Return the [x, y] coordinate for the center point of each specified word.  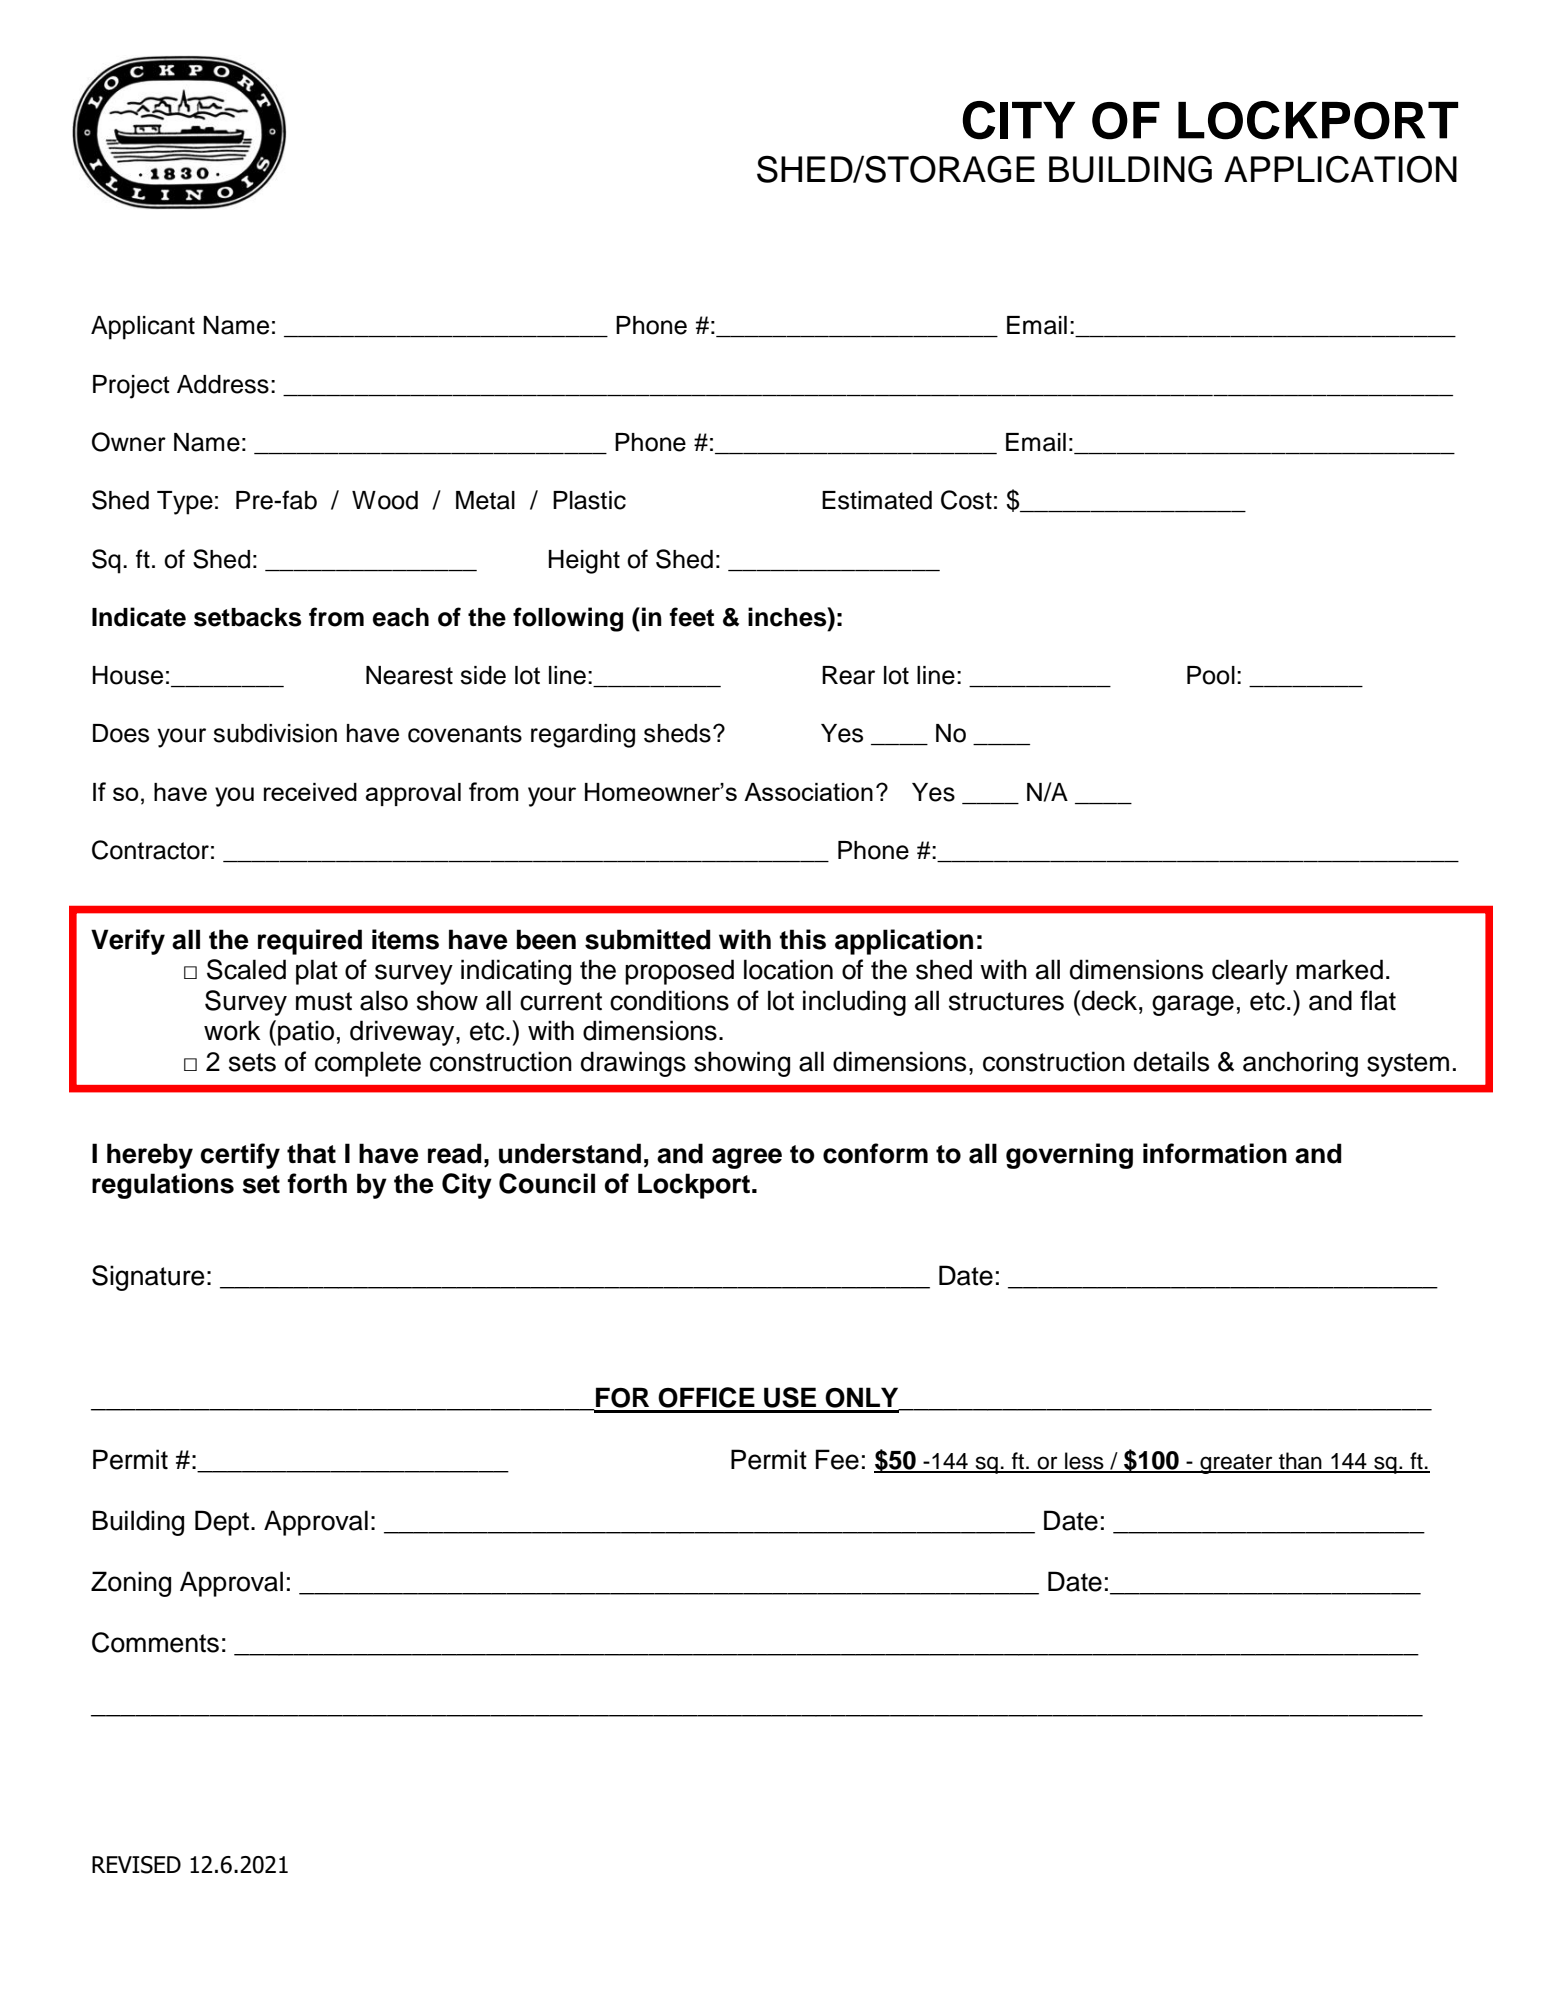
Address [223, 384]
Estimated [877, 500]
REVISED [136, 1865]
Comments [155, 1642]
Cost [966, 500]
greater [1236, 1464]
